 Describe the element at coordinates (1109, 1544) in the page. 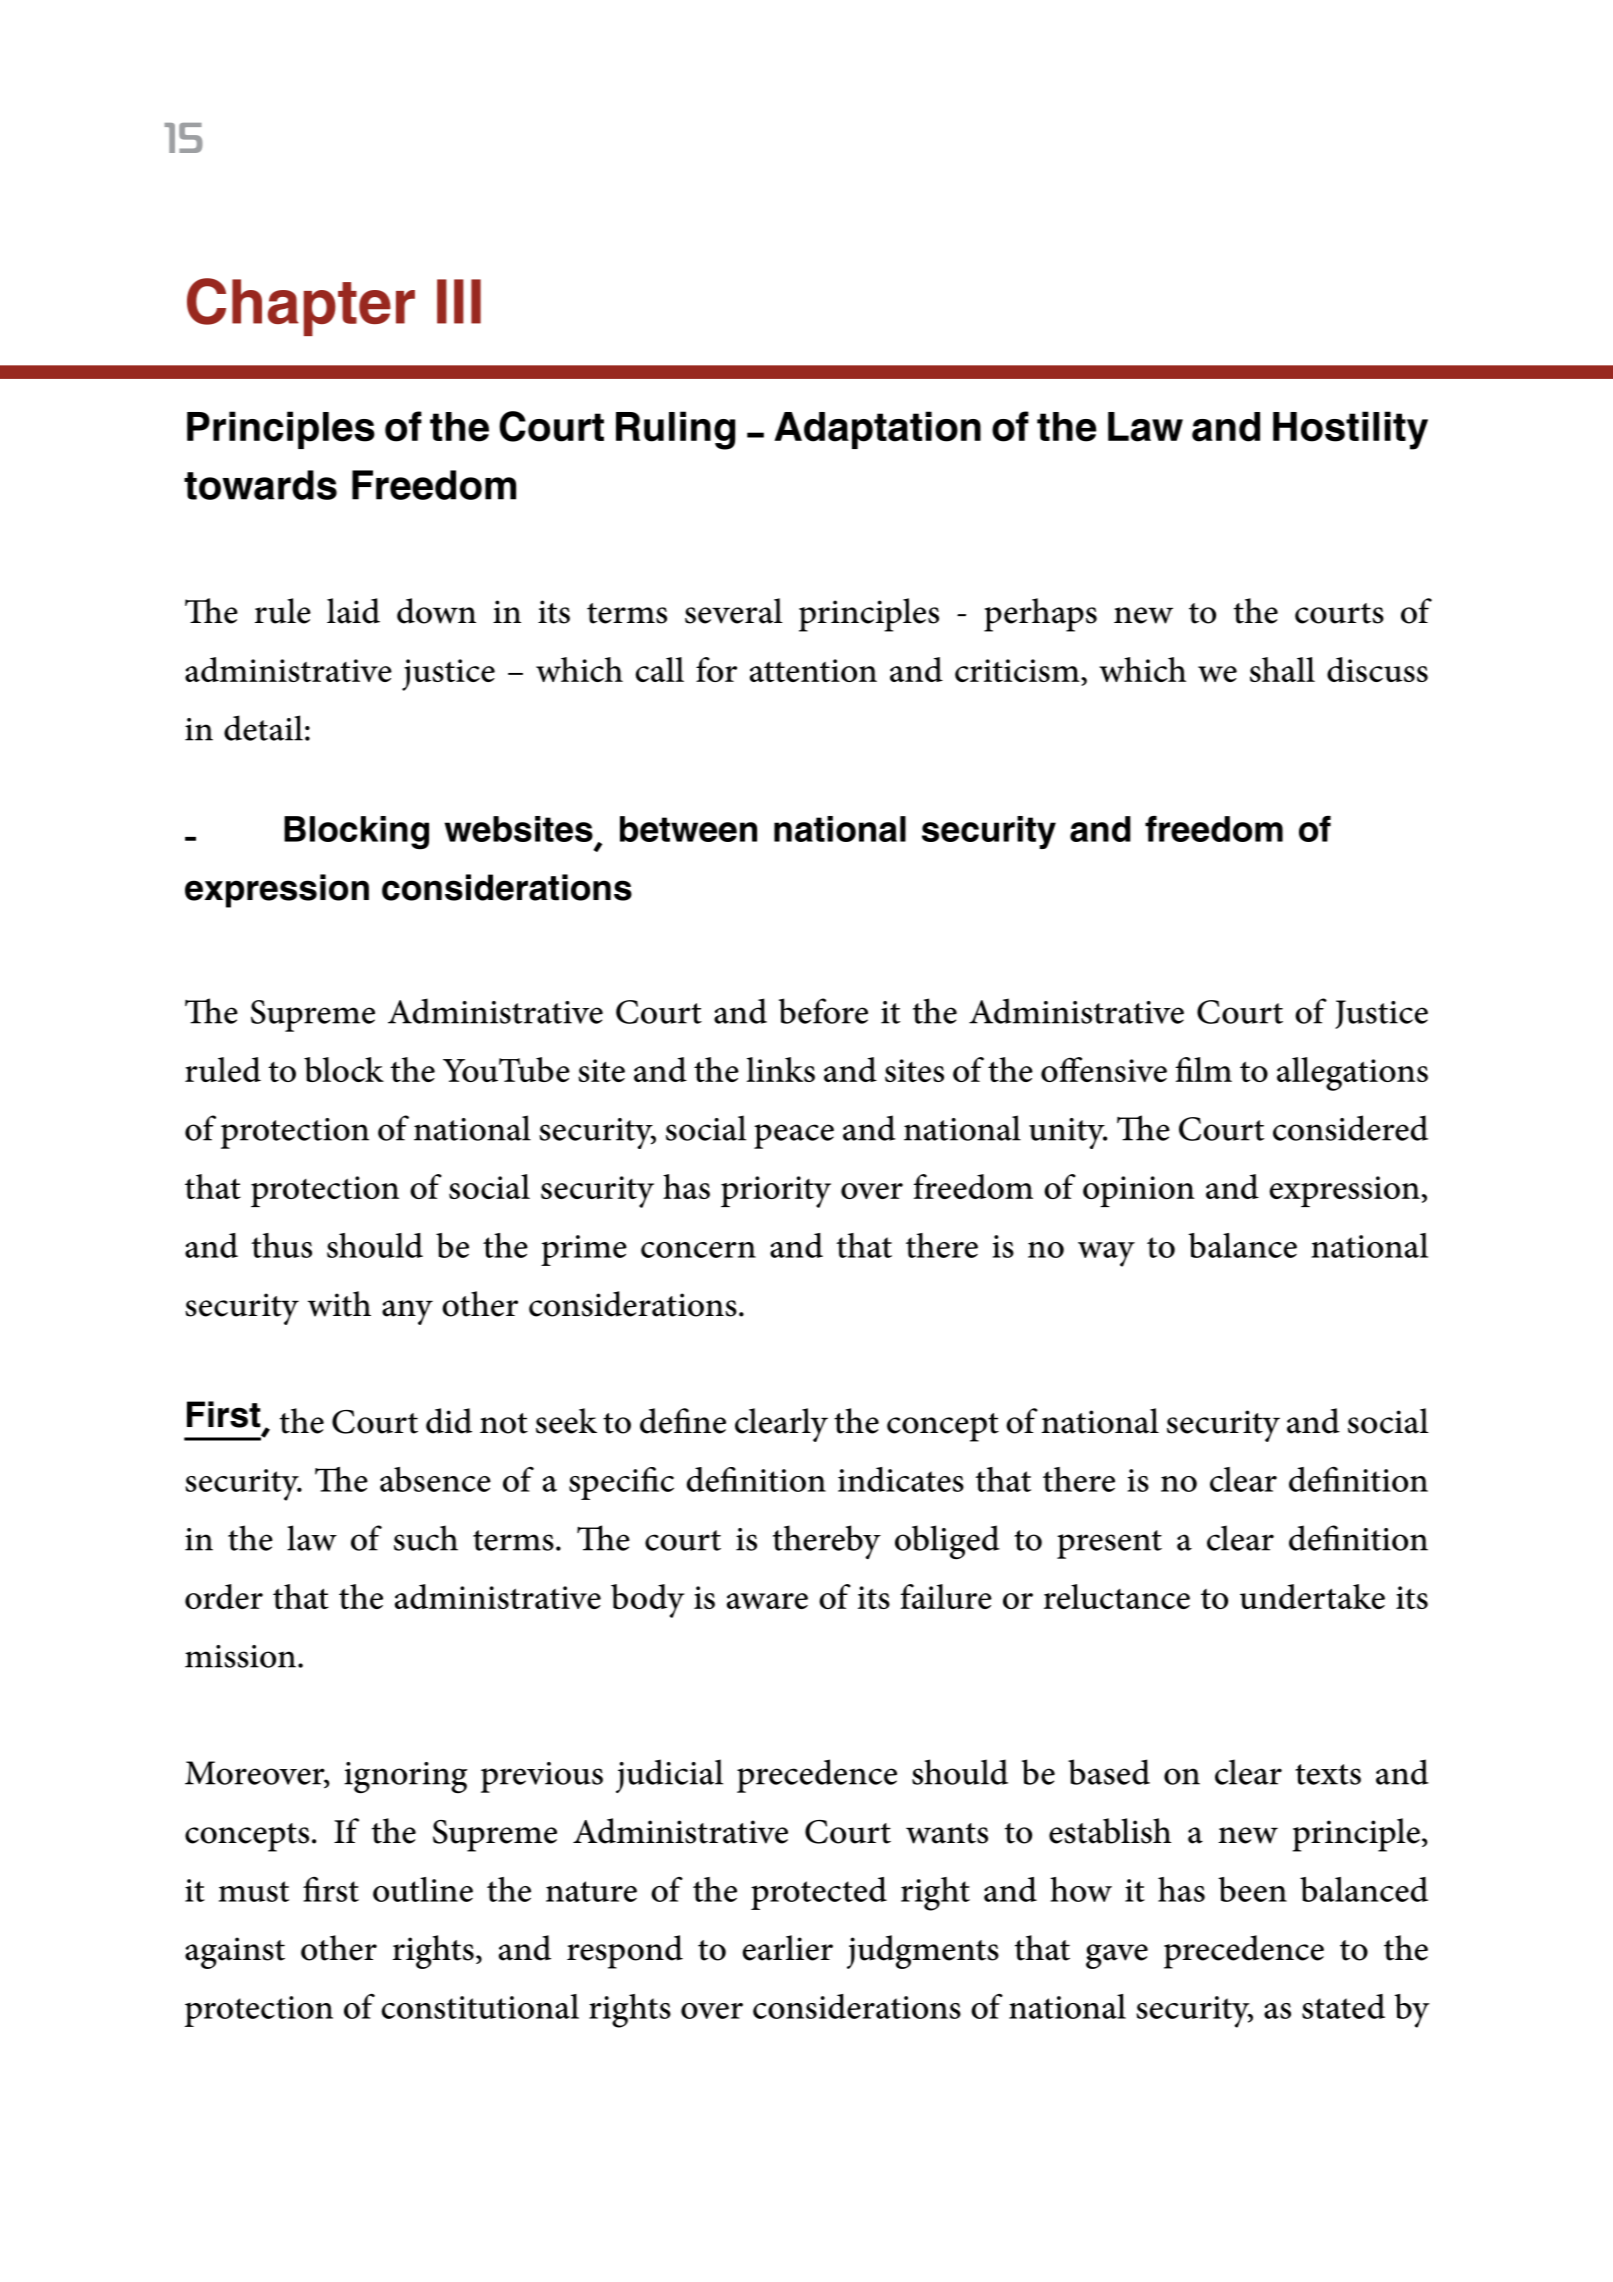

I see `present` at that location.
